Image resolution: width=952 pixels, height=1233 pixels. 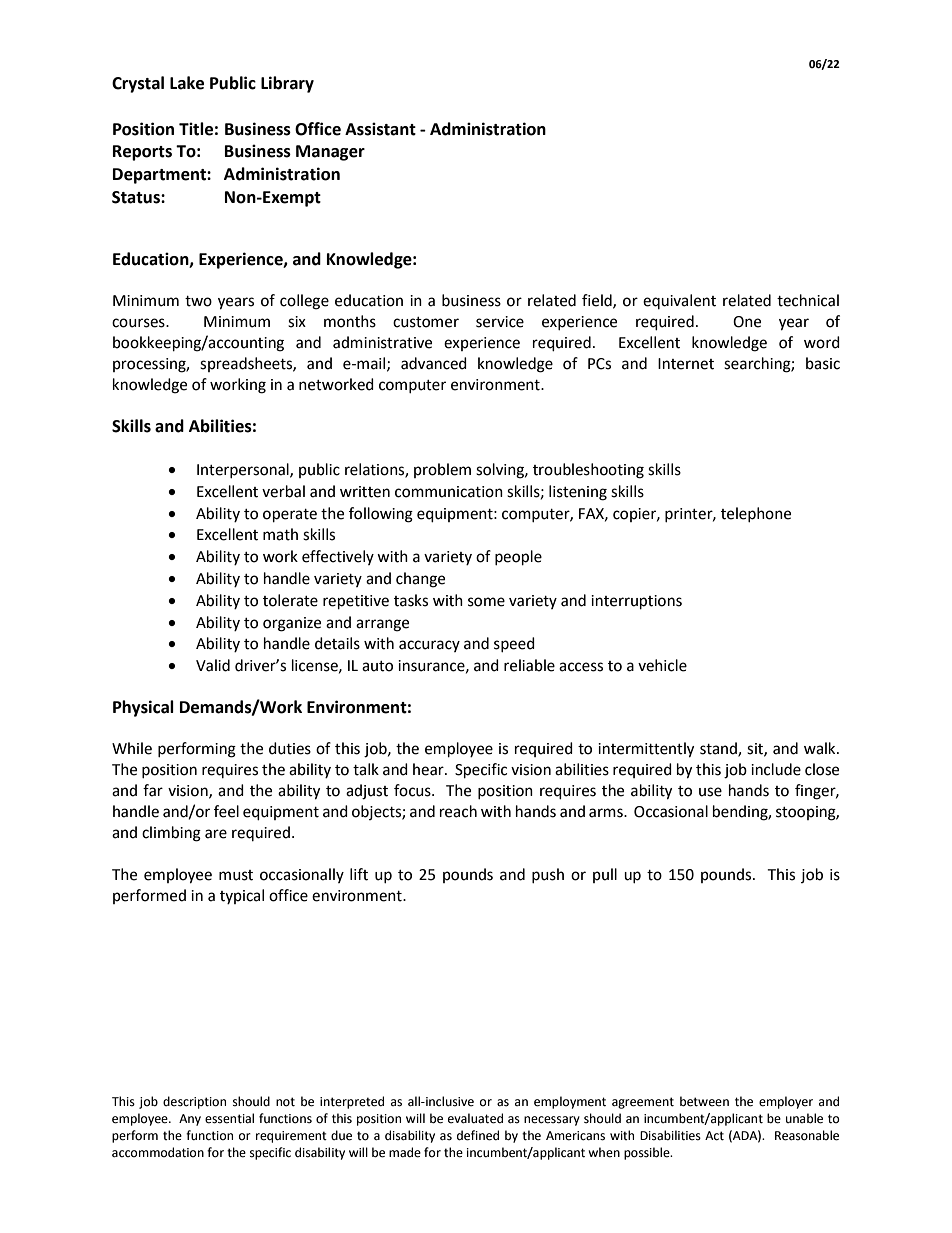 I want to click on vehicle, so click(x=662, y=665).
